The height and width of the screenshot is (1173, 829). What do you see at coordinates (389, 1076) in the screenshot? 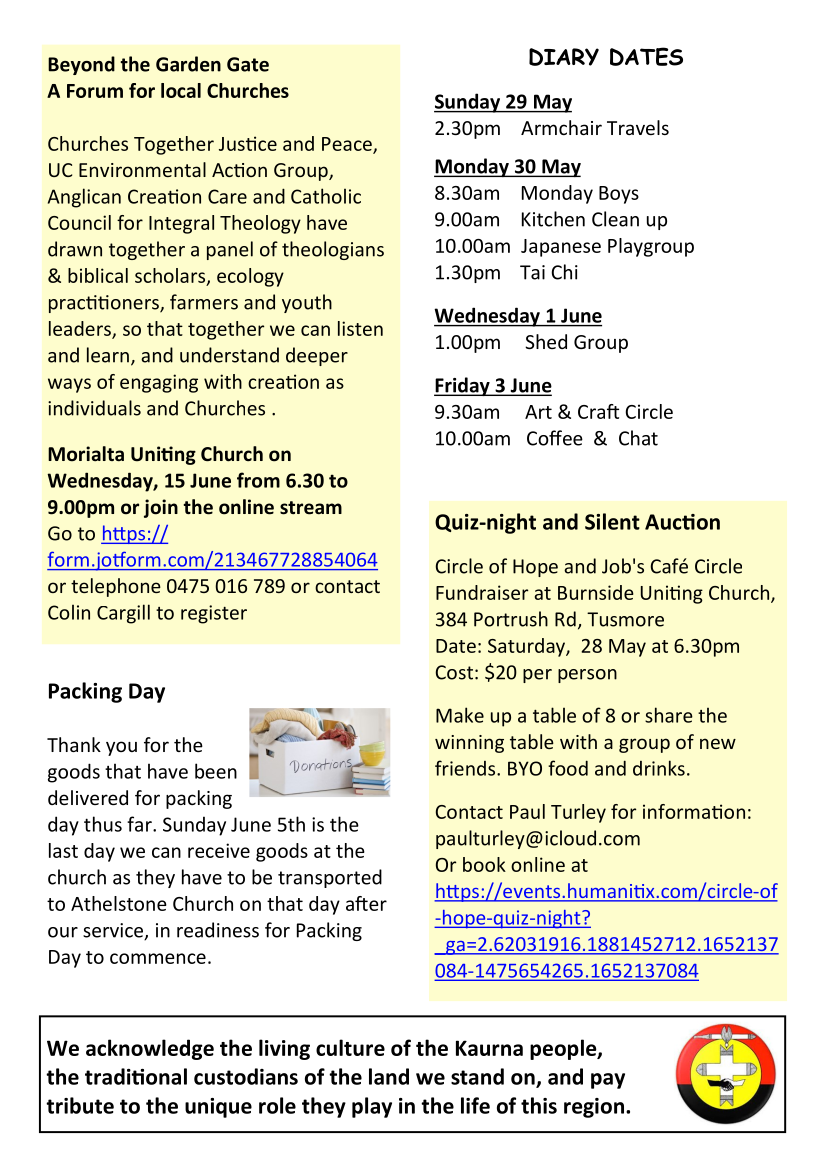
I see `land` at bounding box center [389, 1076].
